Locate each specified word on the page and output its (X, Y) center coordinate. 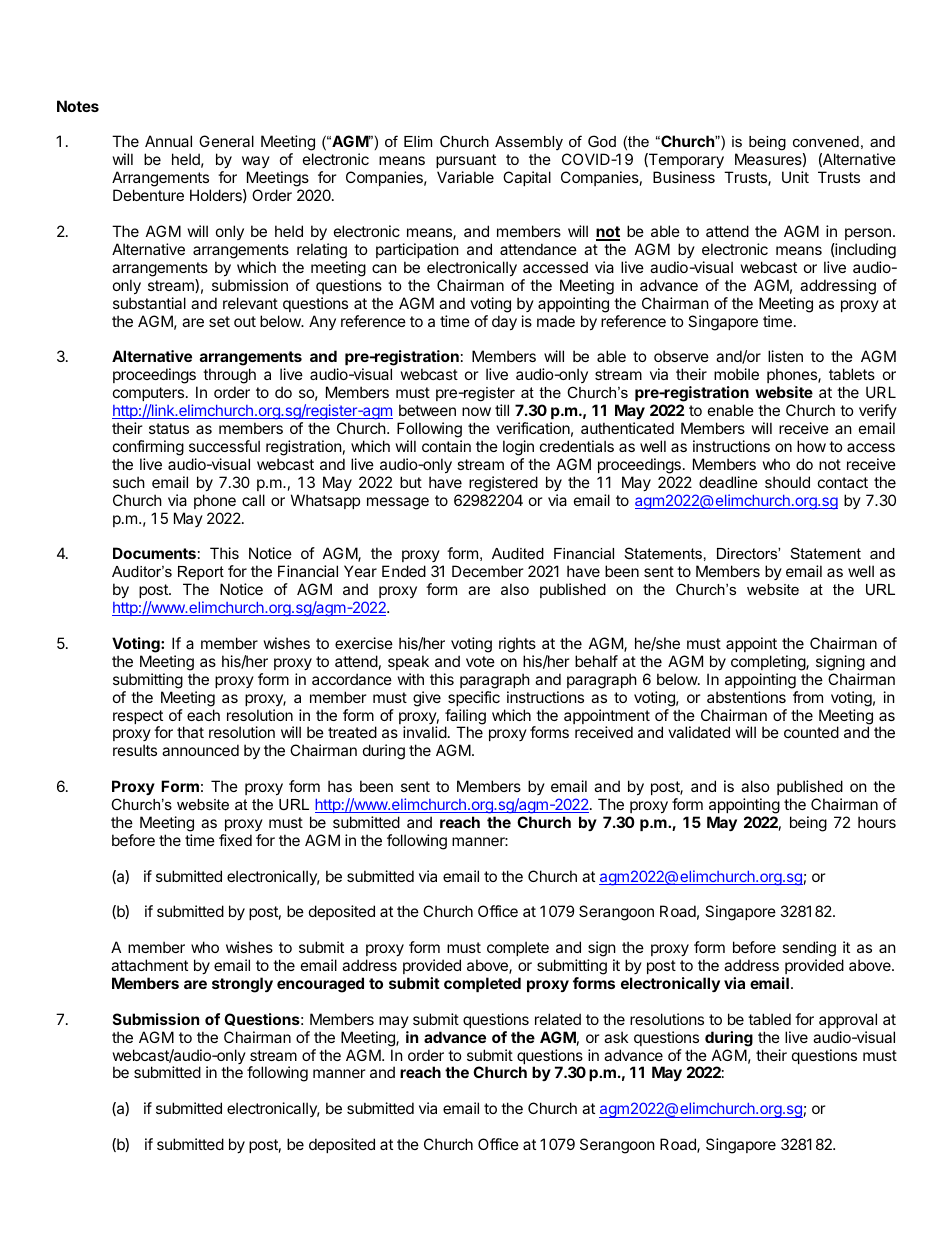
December (488, 571)
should (787, 482)
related (558, 1019)
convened (826, 141)
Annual (168, 141)
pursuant (466, 163)
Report (201, 573)
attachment (149, 965)
